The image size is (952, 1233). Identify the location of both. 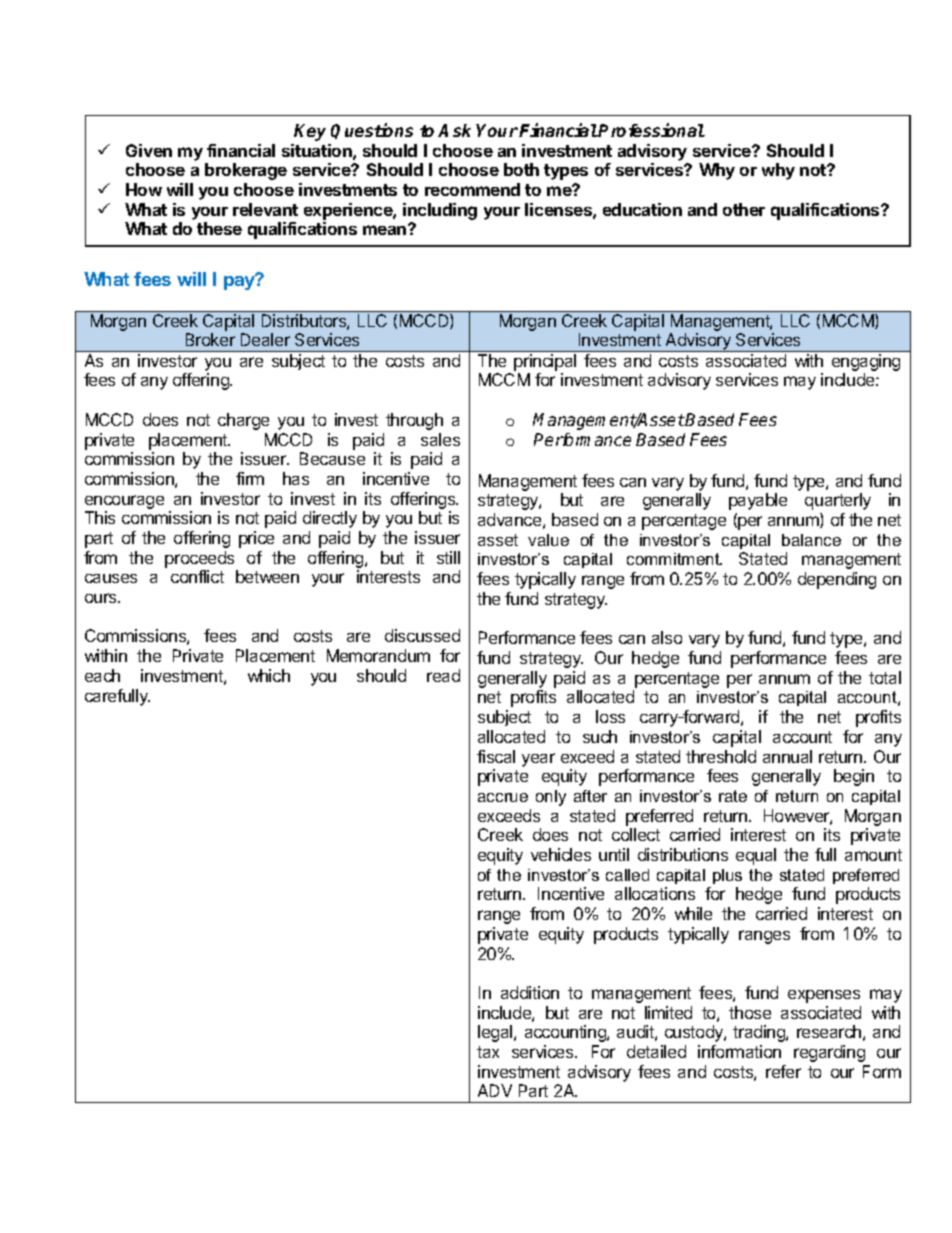
(521, 169).
